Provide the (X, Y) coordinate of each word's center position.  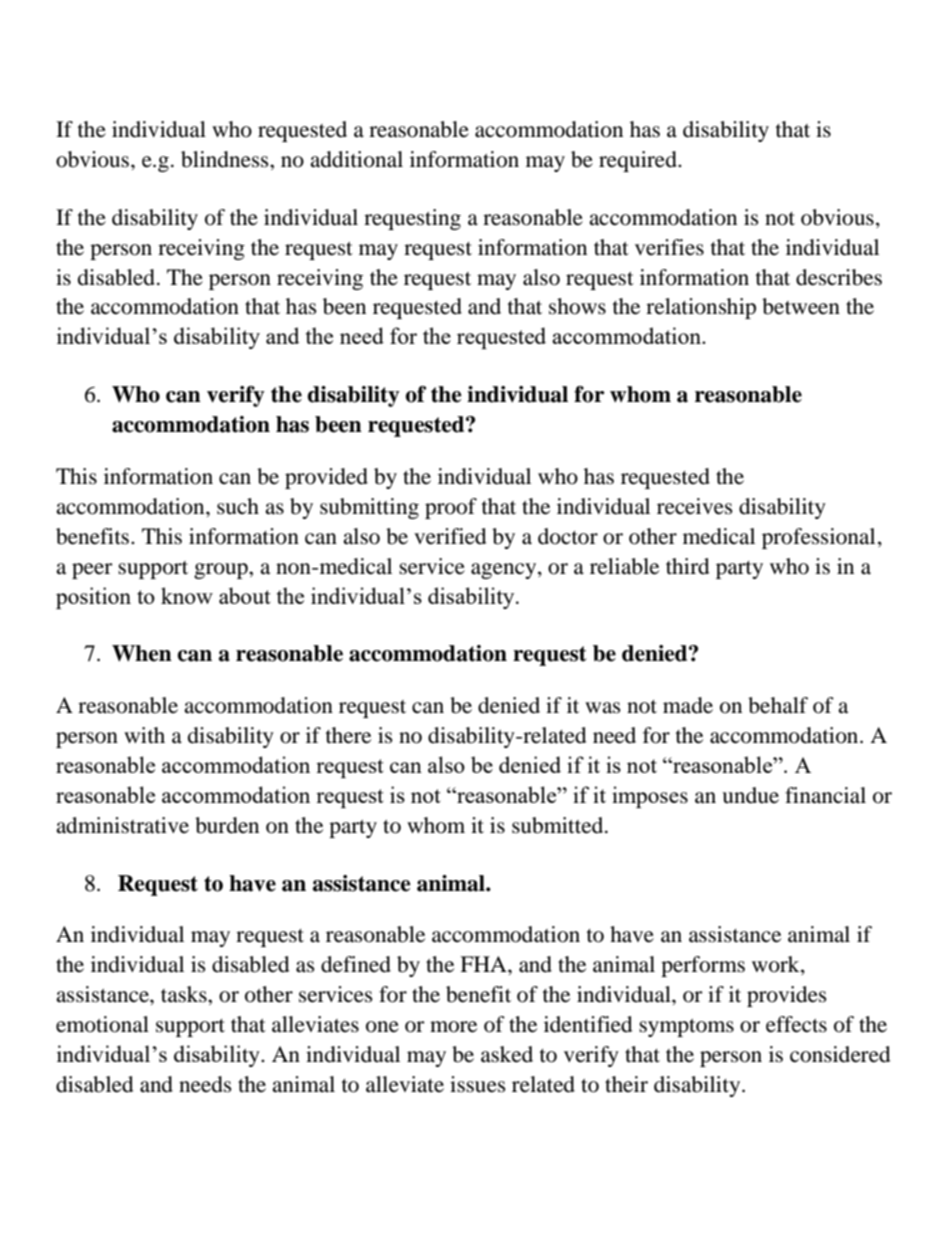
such (238, 506)
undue (750, 795)
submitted (559, 825)
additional (356, 159)
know (187, 595)
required (639, 161)
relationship (701, 308)
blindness (226, 159)
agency (505, 571)
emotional (102, 1024)
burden (227, 825)
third (687, 566)
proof (451, 508)
